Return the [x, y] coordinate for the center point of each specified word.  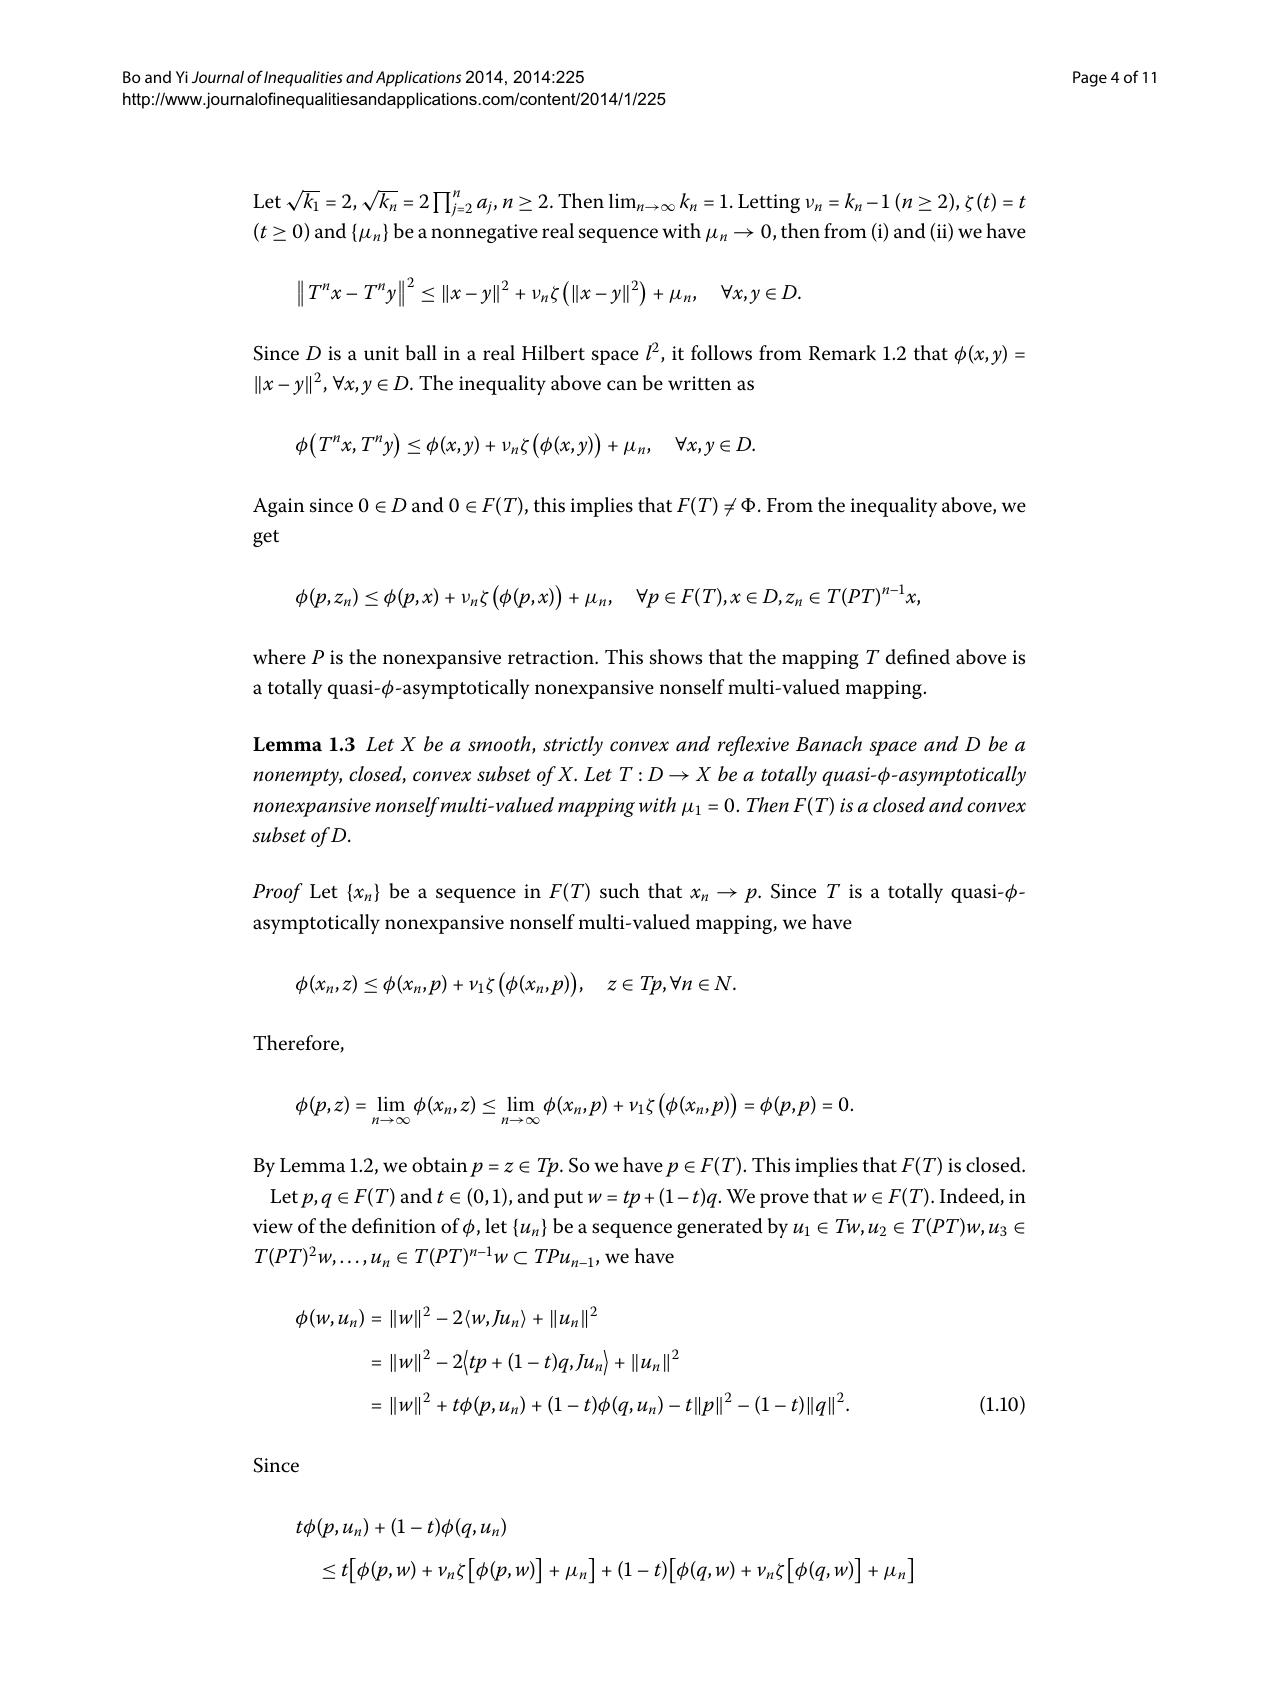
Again [278, 507]
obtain [439, 1165]
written [699, 383]
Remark [842, 353]
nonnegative [484, 233]
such [620, 891]
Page [1090, 79]
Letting [769, 203]
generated [720, 1228]
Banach [829, 744]
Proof [277, 893]
